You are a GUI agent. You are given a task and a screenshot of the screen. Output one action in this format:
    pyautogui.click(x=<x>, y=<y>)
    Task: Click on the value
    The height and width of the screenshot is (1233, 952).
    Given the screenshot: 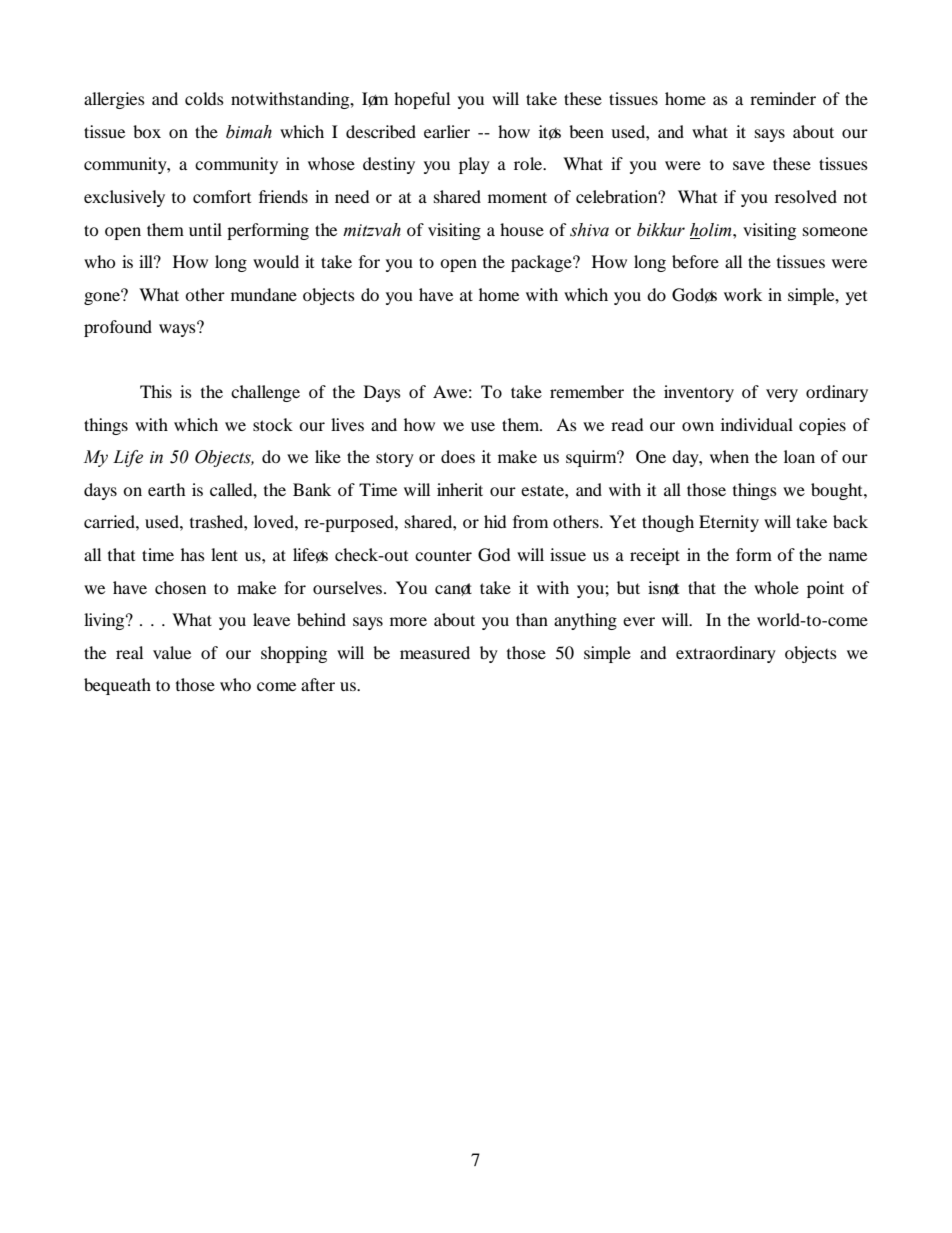 What is the action you would take?
    pyautogui.click(x=172, y=652)
